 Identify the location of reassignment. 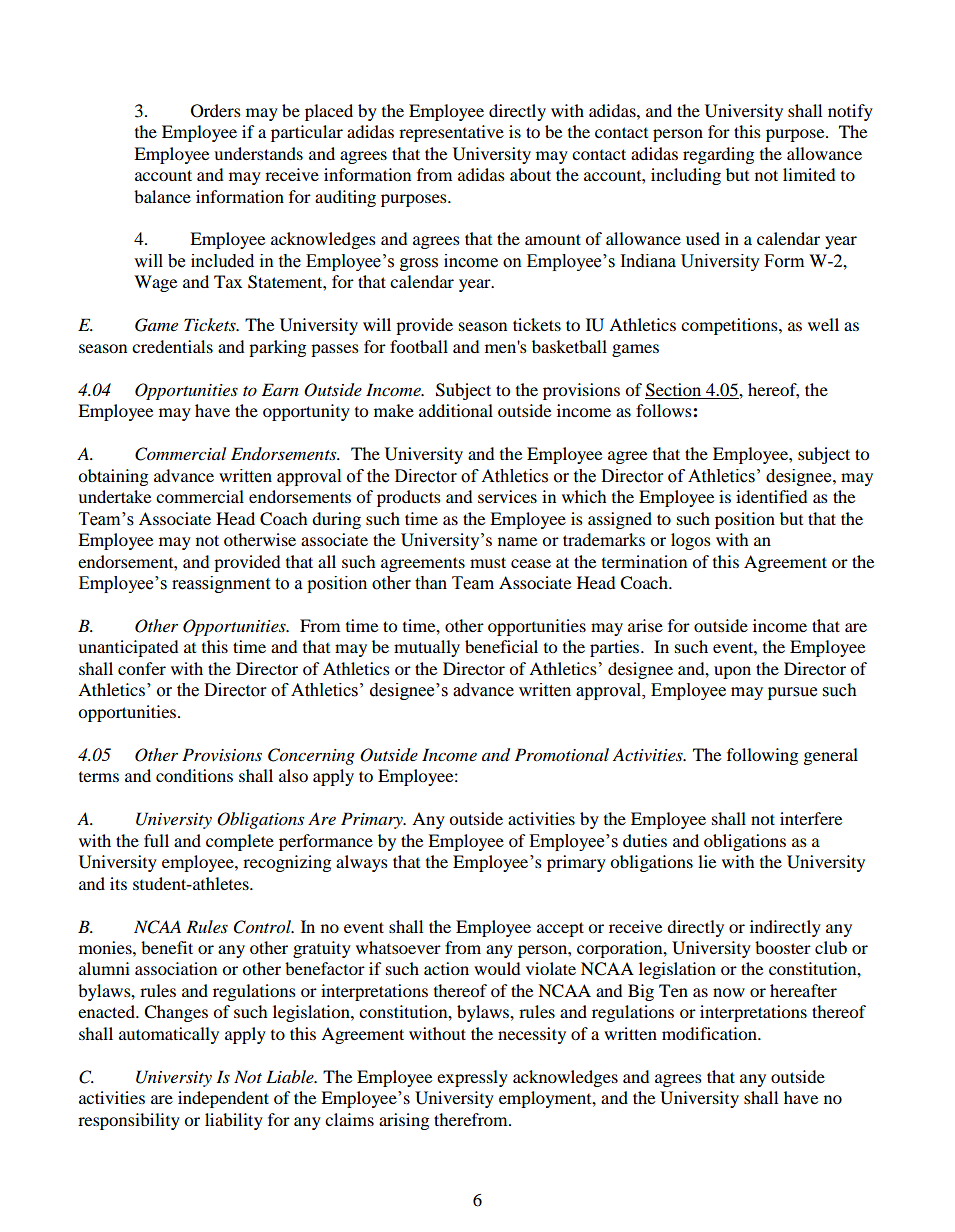
(221, 584).
